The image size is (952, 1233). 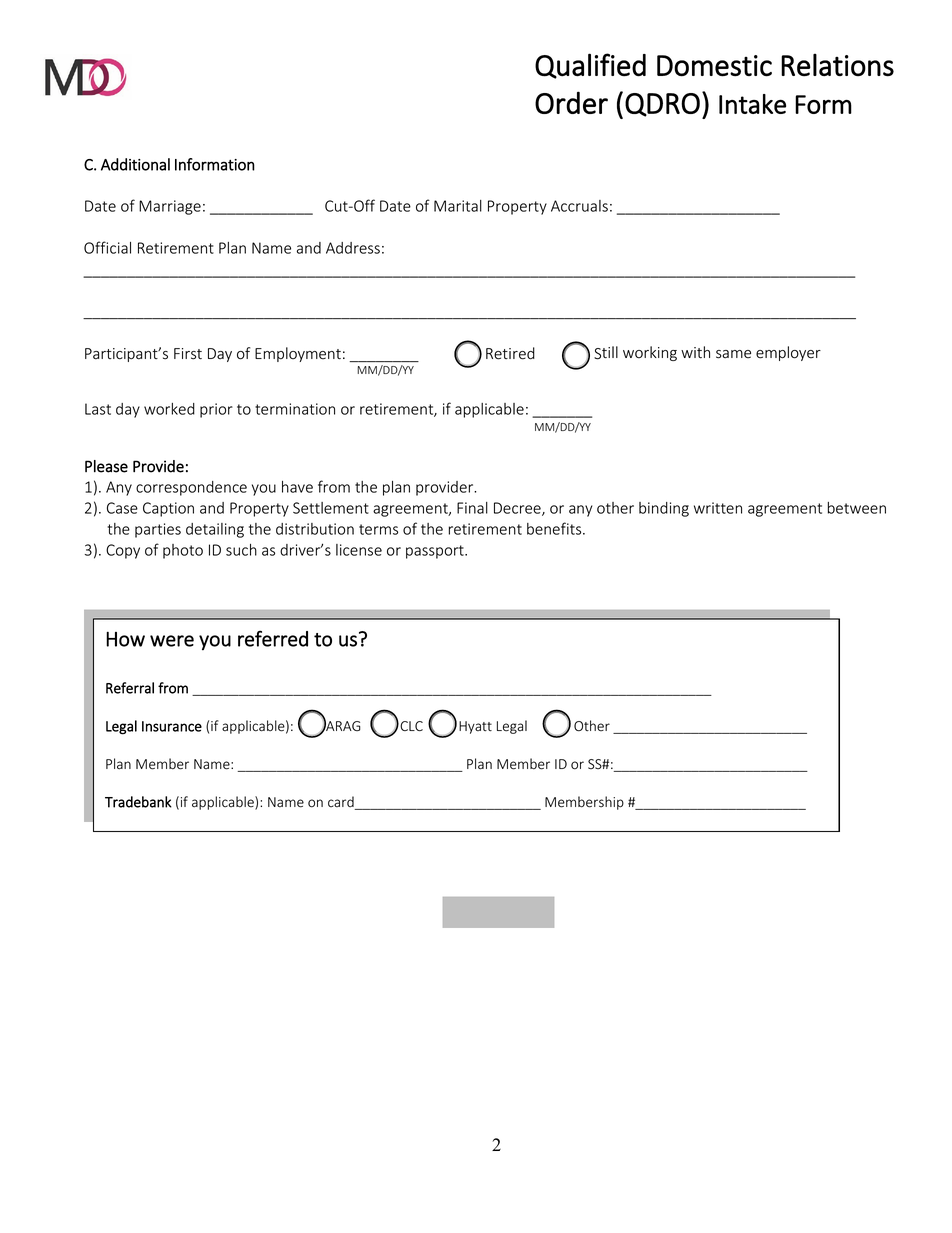 What do you see at coordinates (472, 508) in the screenshot?
I see `Final` at bounding box center [472, 508].
